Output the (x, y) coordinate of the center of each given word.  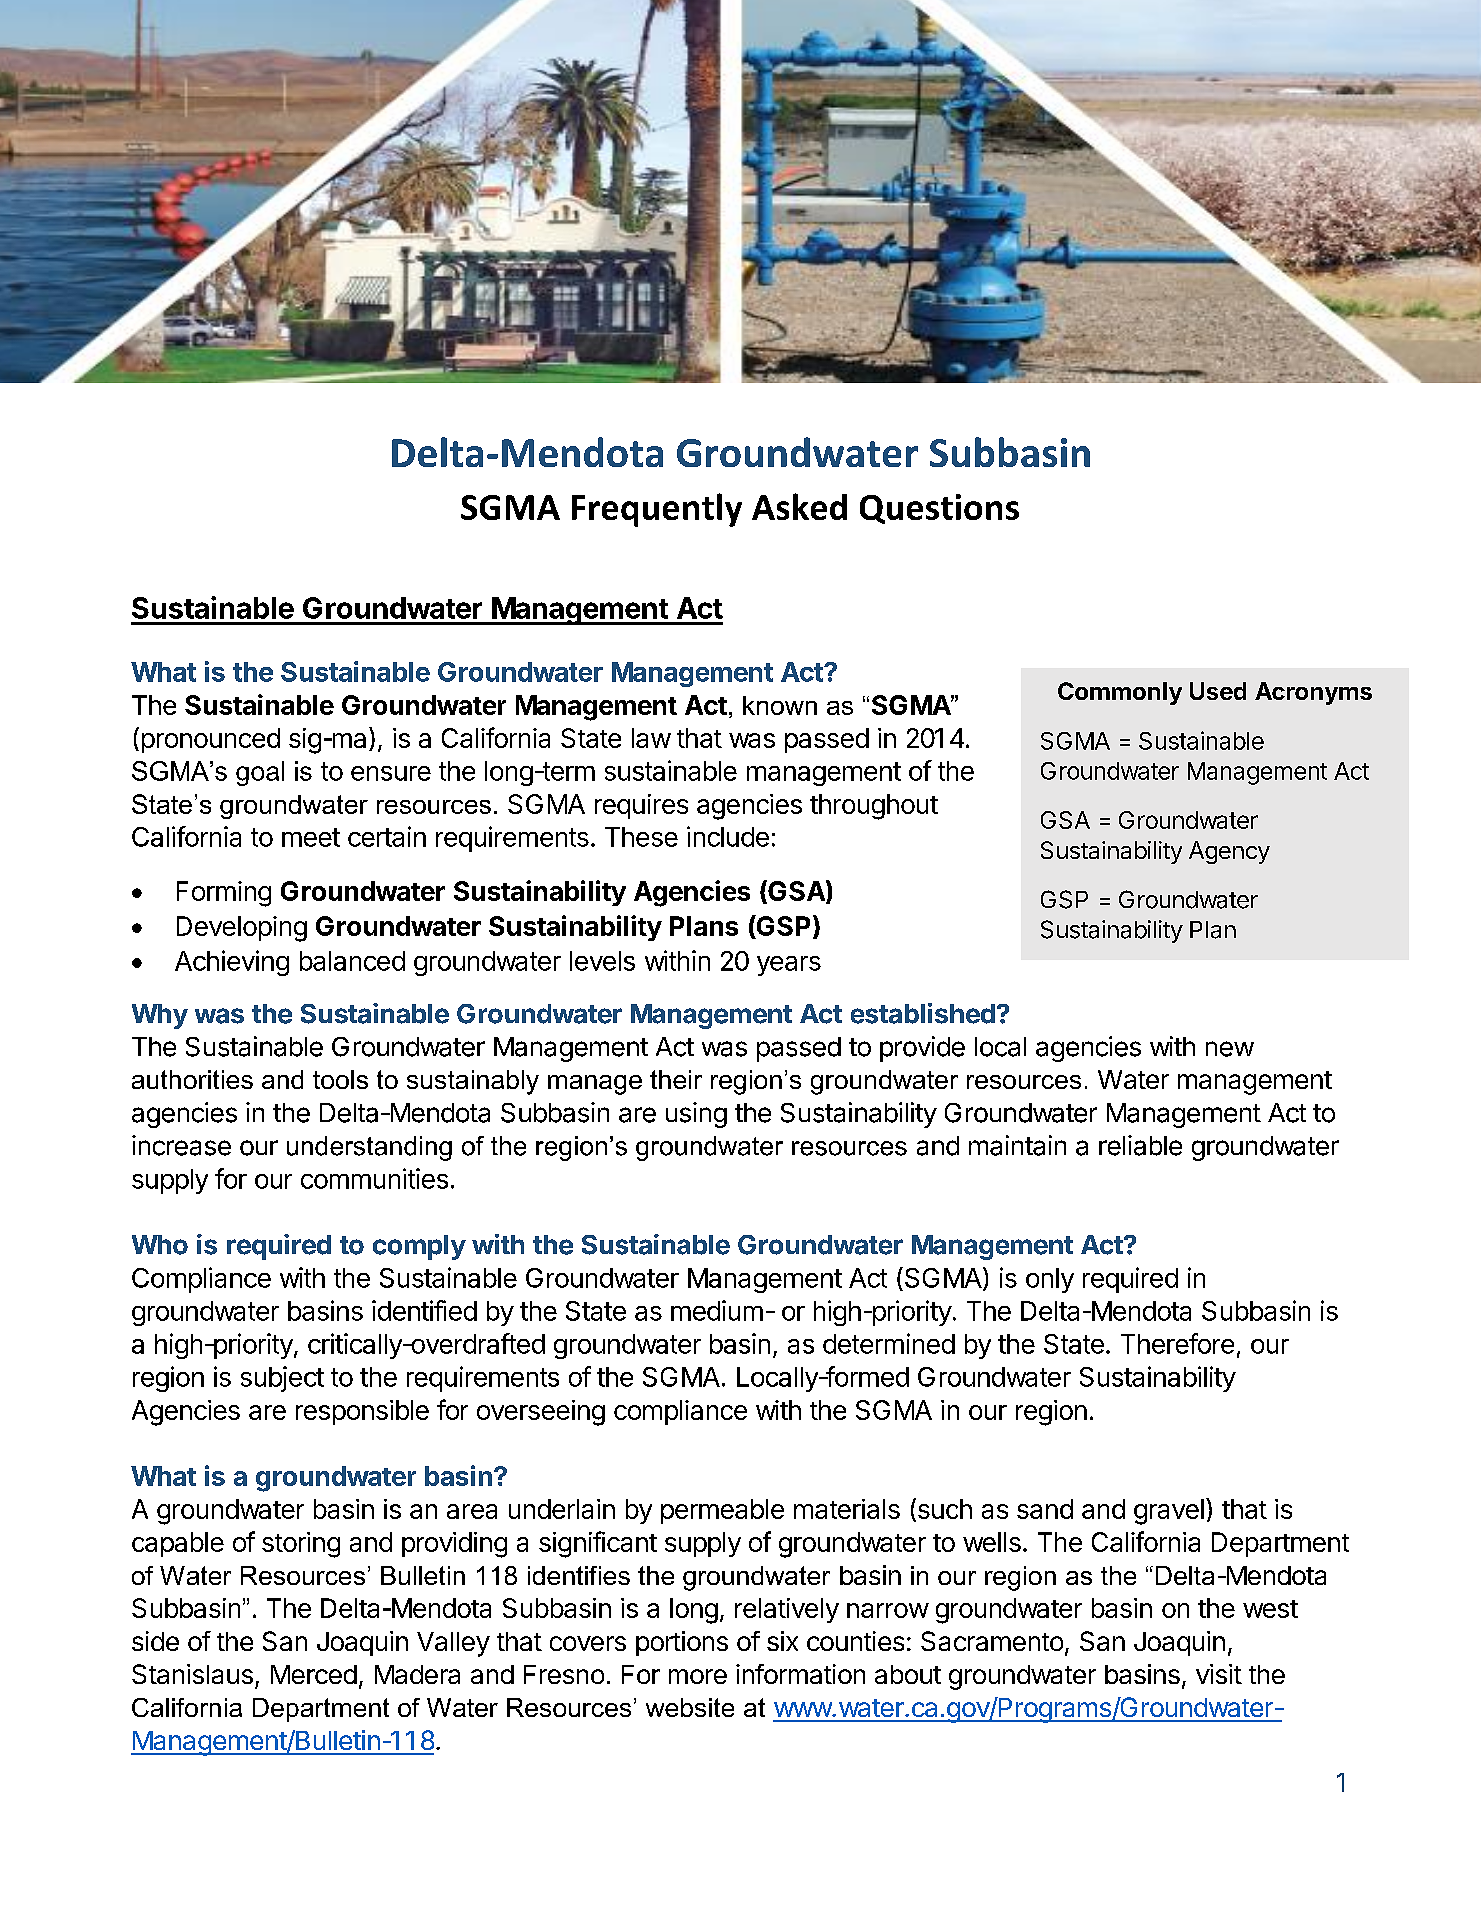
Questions (939, 509)
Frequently (657, 510)
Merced (314, 1674)
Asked (799, 506)
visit (1219, 1674)
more (698, 1676)
